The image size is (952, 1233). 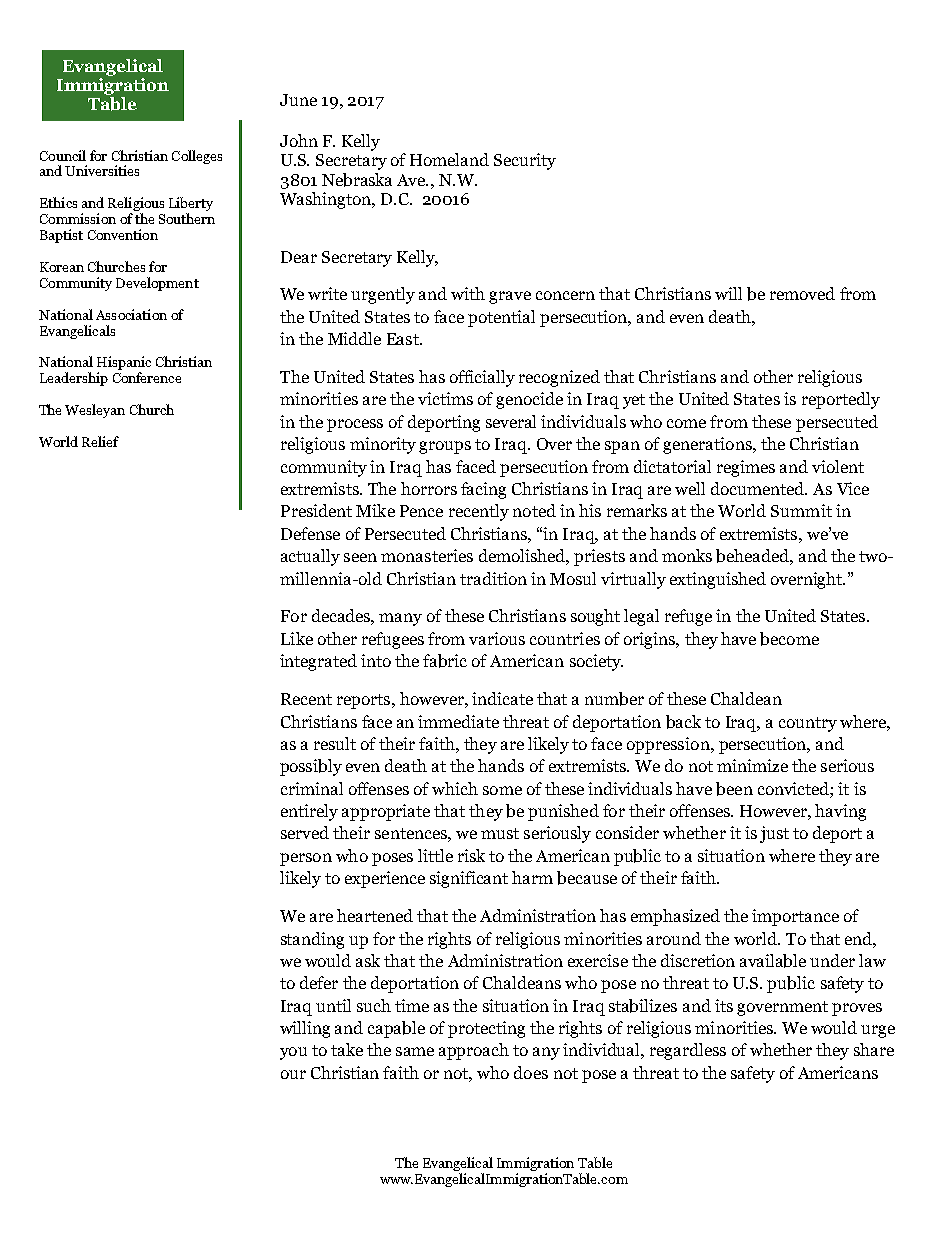 What do you see at coordinates (724, 1005) in the screenshot?
I see `its` at bounding box center [724, 1005].
